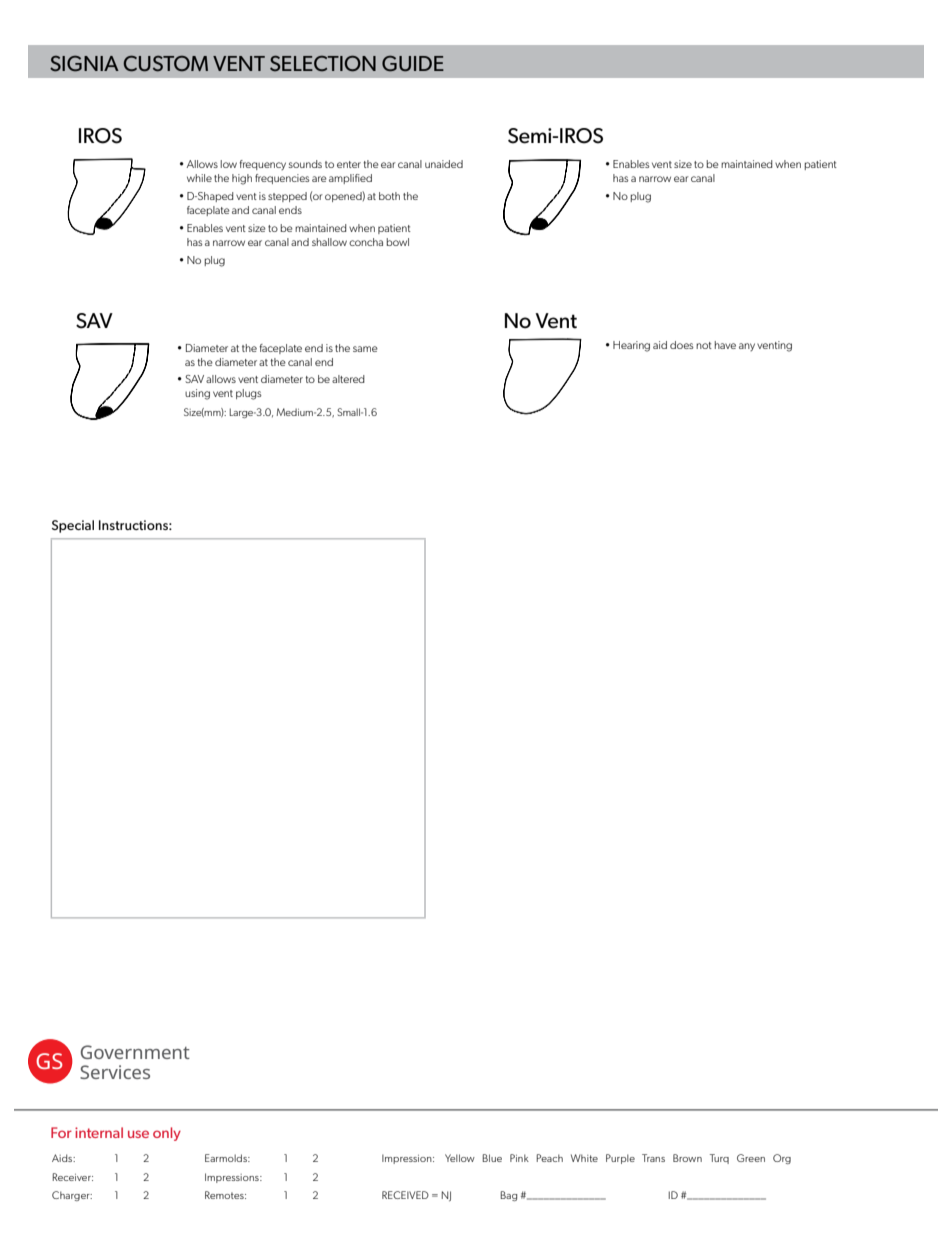 The image size is (952, 1233). Describe the element at coordinates (138, 1134) in the document. I see `use` at that location.
